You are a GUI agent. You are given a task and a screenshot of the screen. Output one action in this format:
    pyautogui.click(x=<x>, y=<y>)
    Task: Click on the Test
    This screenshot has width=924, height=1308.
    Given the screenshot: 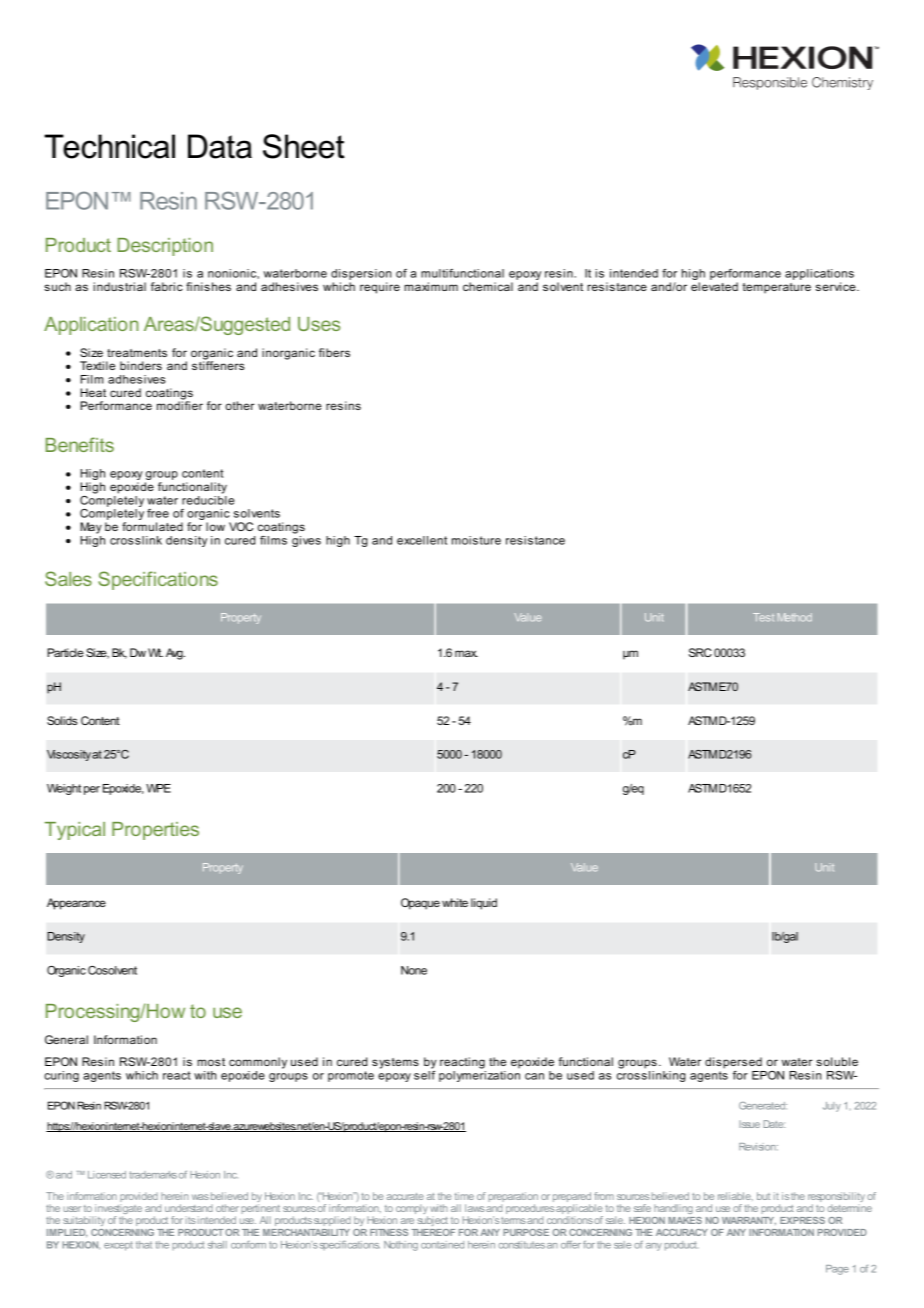 What is the action you would take?
    pyautogui.click(x=763, y=617)
